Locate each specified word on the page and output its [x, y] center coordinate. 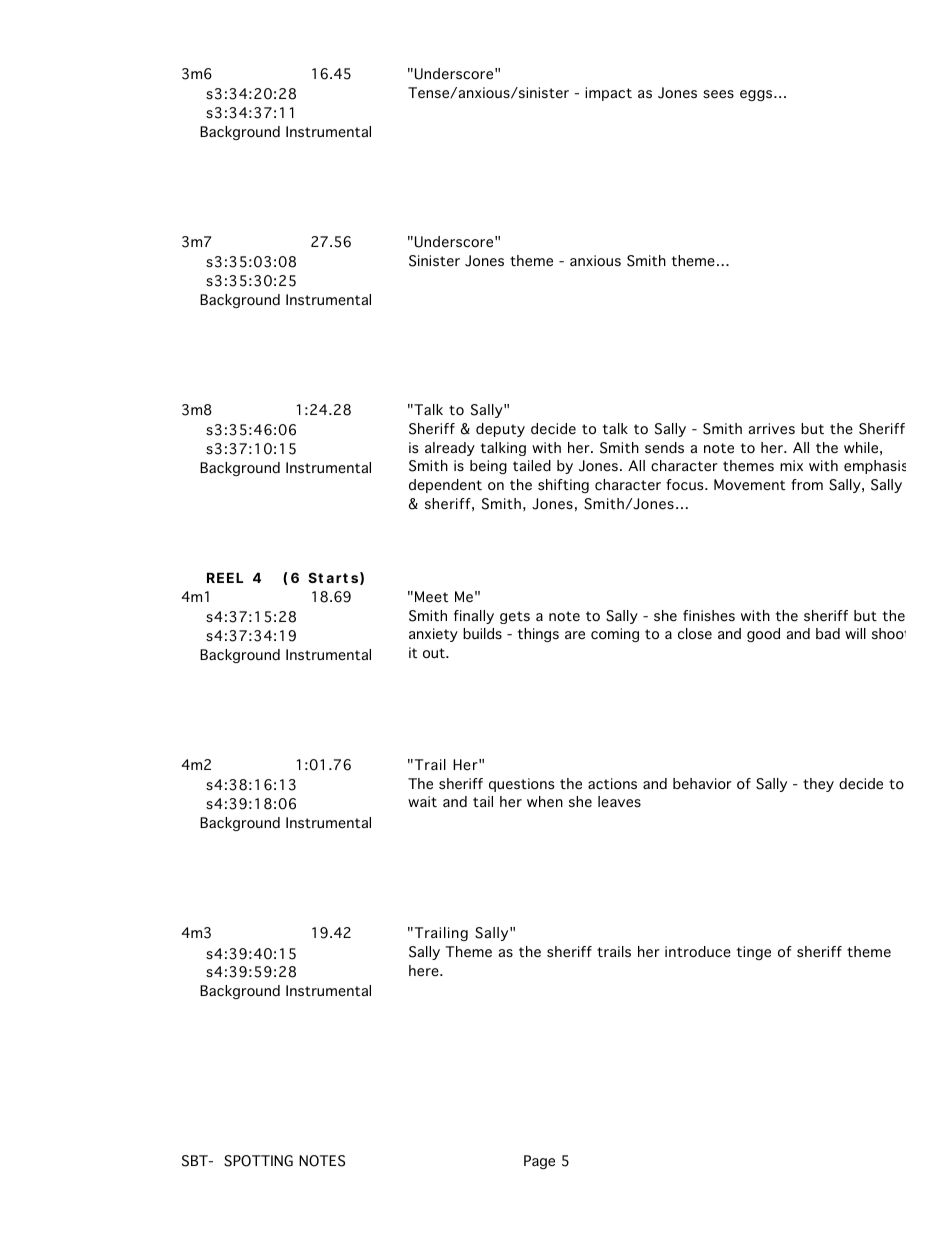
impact [608, 94]
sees [718, 94]
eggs [757, 95]
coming [615, 635]
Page [539, 1162]
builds [482, 633]
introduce [698, 952]
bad [828, 633]
